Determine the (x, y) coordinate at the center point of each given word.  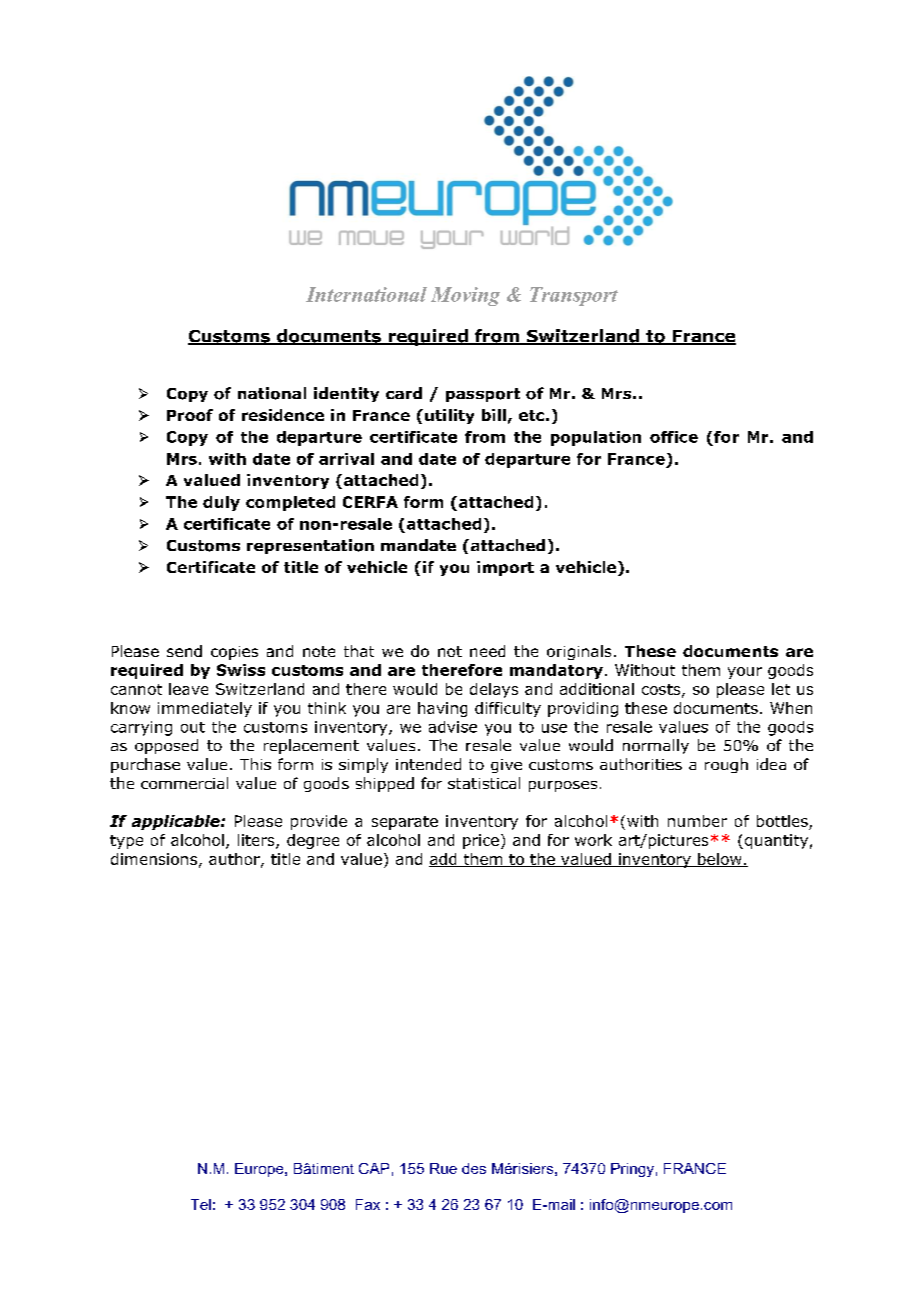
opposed (166, 746)
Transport (574, 296)
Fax (368, 1204)
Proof (190, 415)
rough (726, 765)
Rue (443, 1168)
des (474, 1168)
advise (453, 727)
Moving (465, 296)
